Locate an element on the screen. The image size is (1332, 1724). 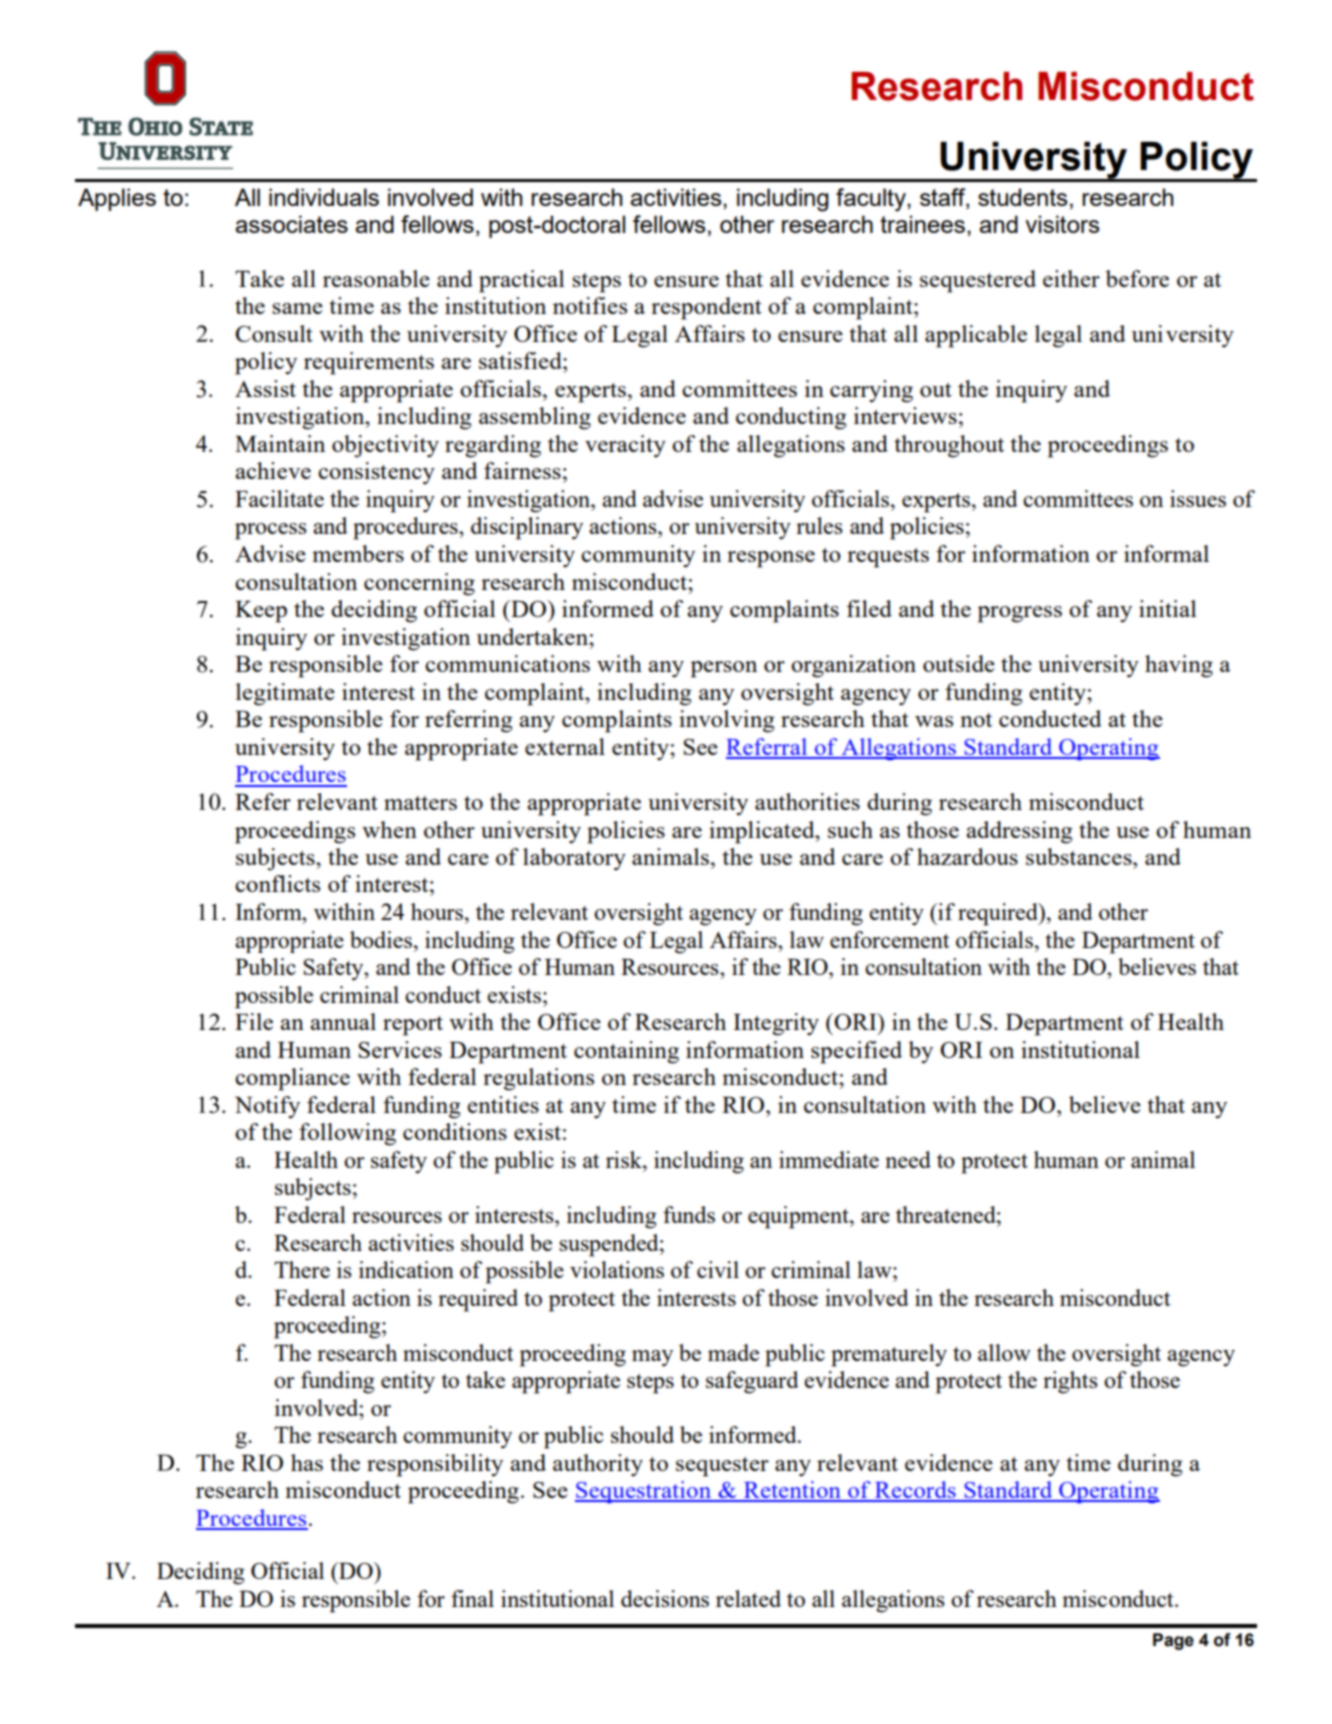
Page is located at coordinates (1173, 1641).
